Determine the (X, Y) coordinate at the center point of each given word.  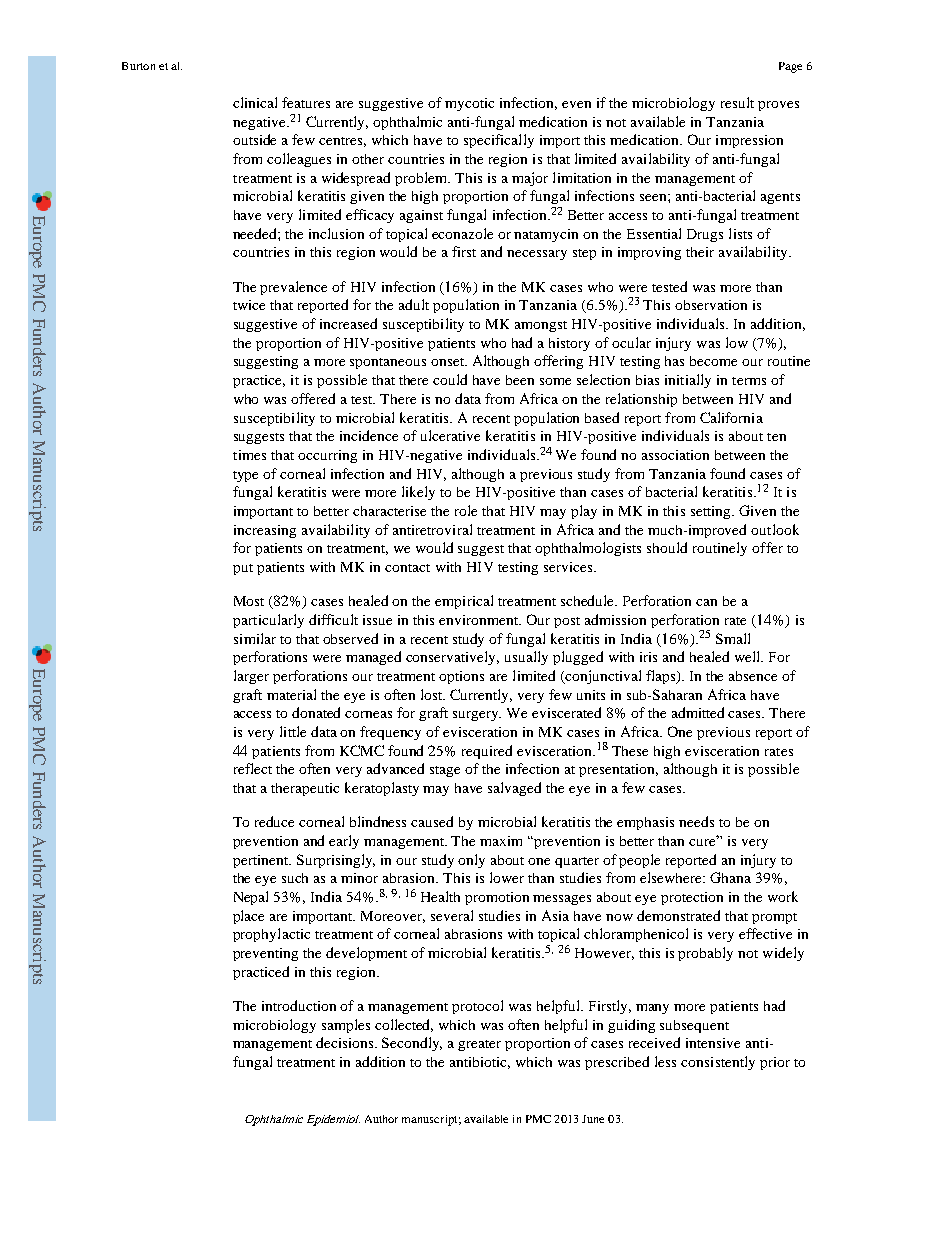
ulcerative (450, 435)
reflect (253, 768)
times (249, 455)
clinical (255, 102)
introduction (299, 1005)
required (487, 752)
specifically (499, 141)
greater (479, 1045)
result (737, 102)
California (731, 417)
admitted (698, 712)
